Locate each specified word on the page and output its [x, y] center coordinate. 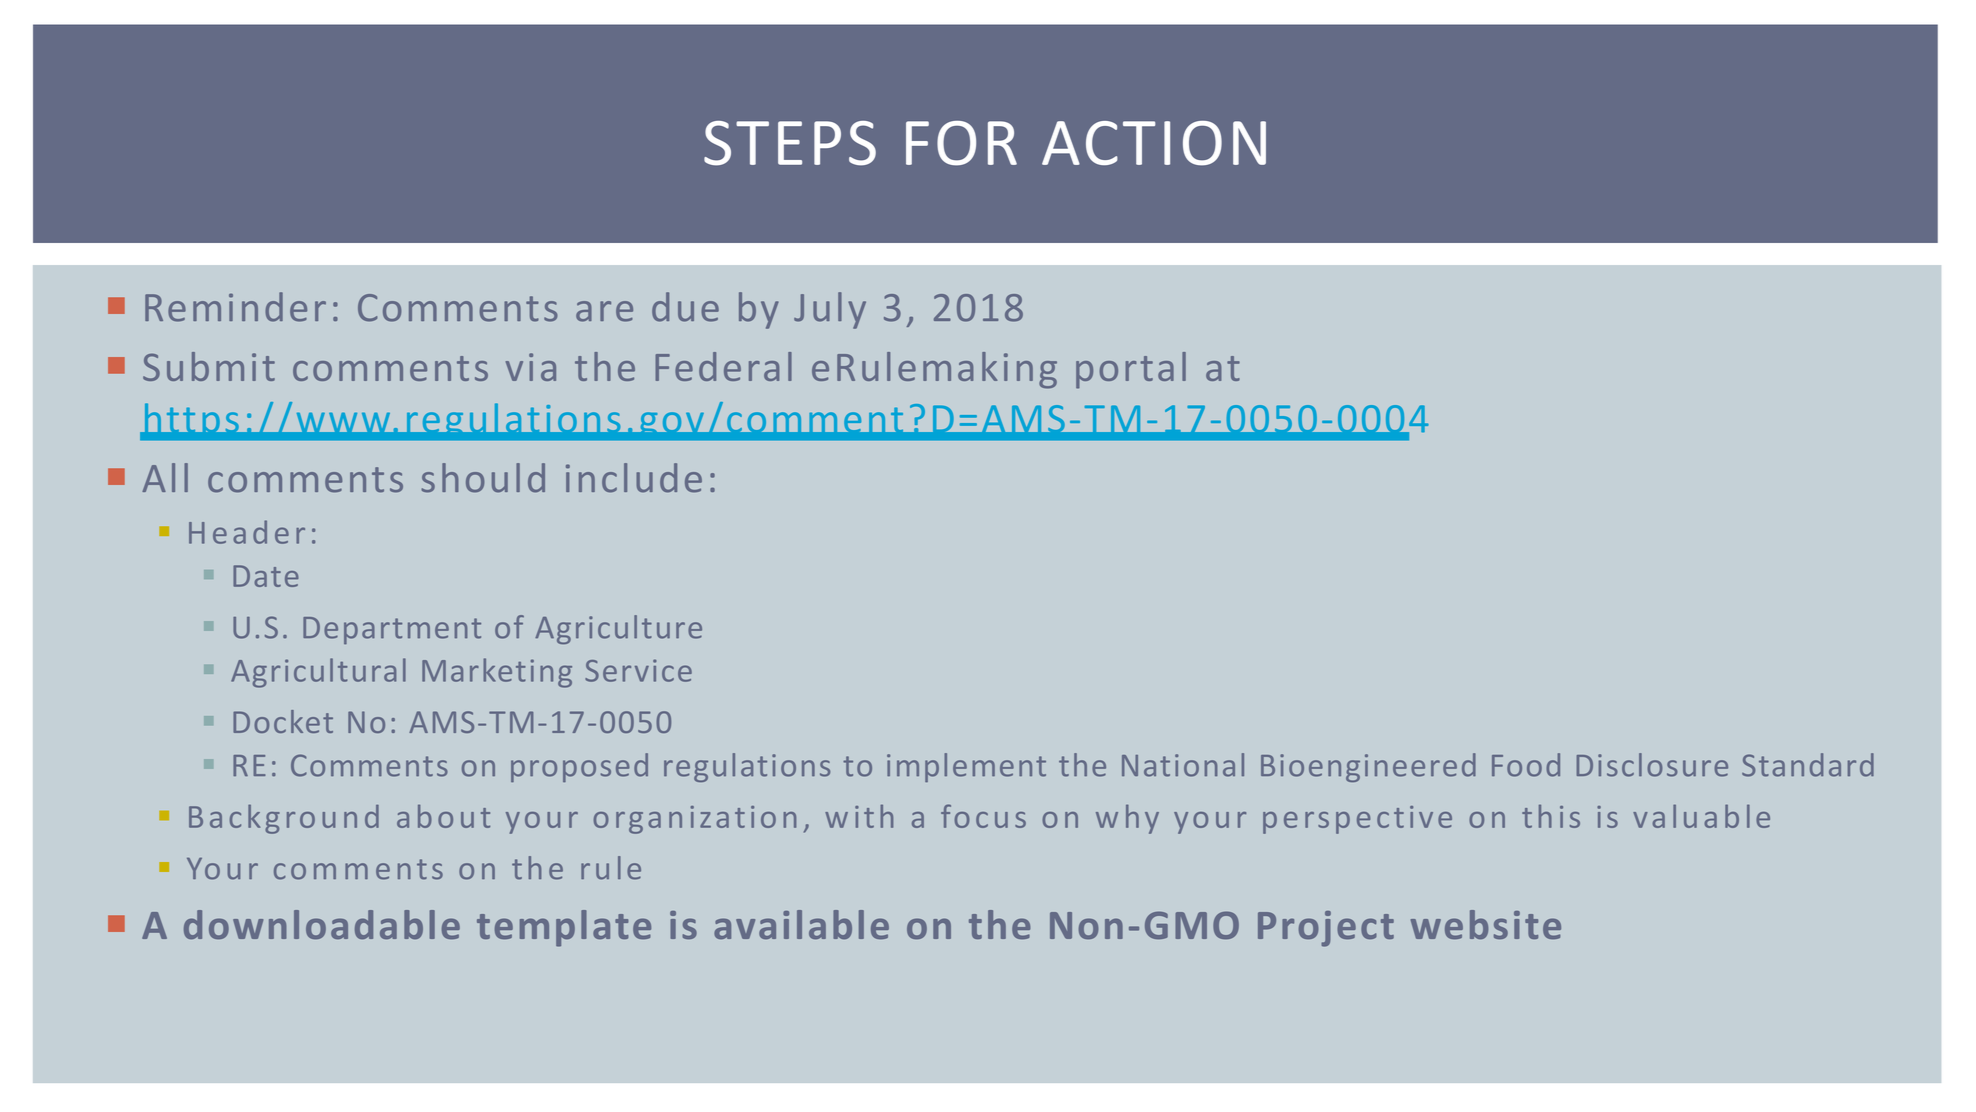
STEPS [790, 143]
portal [1131, 370]
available [801, 924]
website [1486, 924]
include [634, 478]
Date [266, 576]
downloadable [322, 924]
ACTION [1154, 143]
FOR [961, 143]
